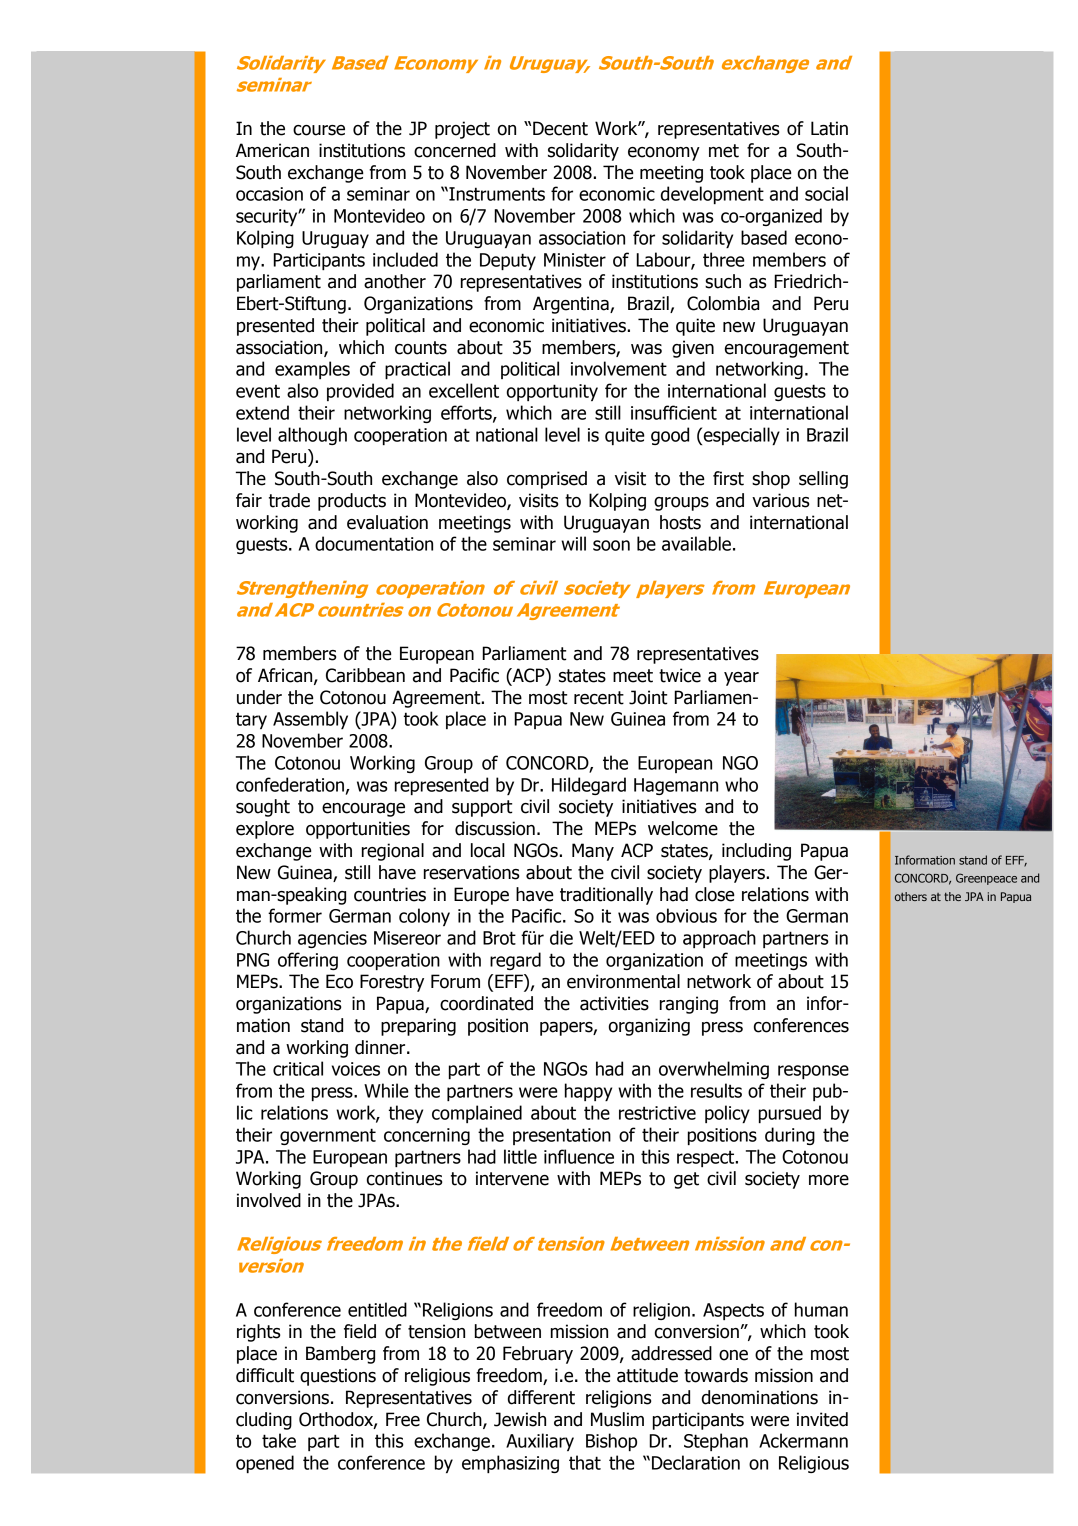  Describe the element at coordinates (560, 128) in the screenshot. I see `Decent` at that location.
